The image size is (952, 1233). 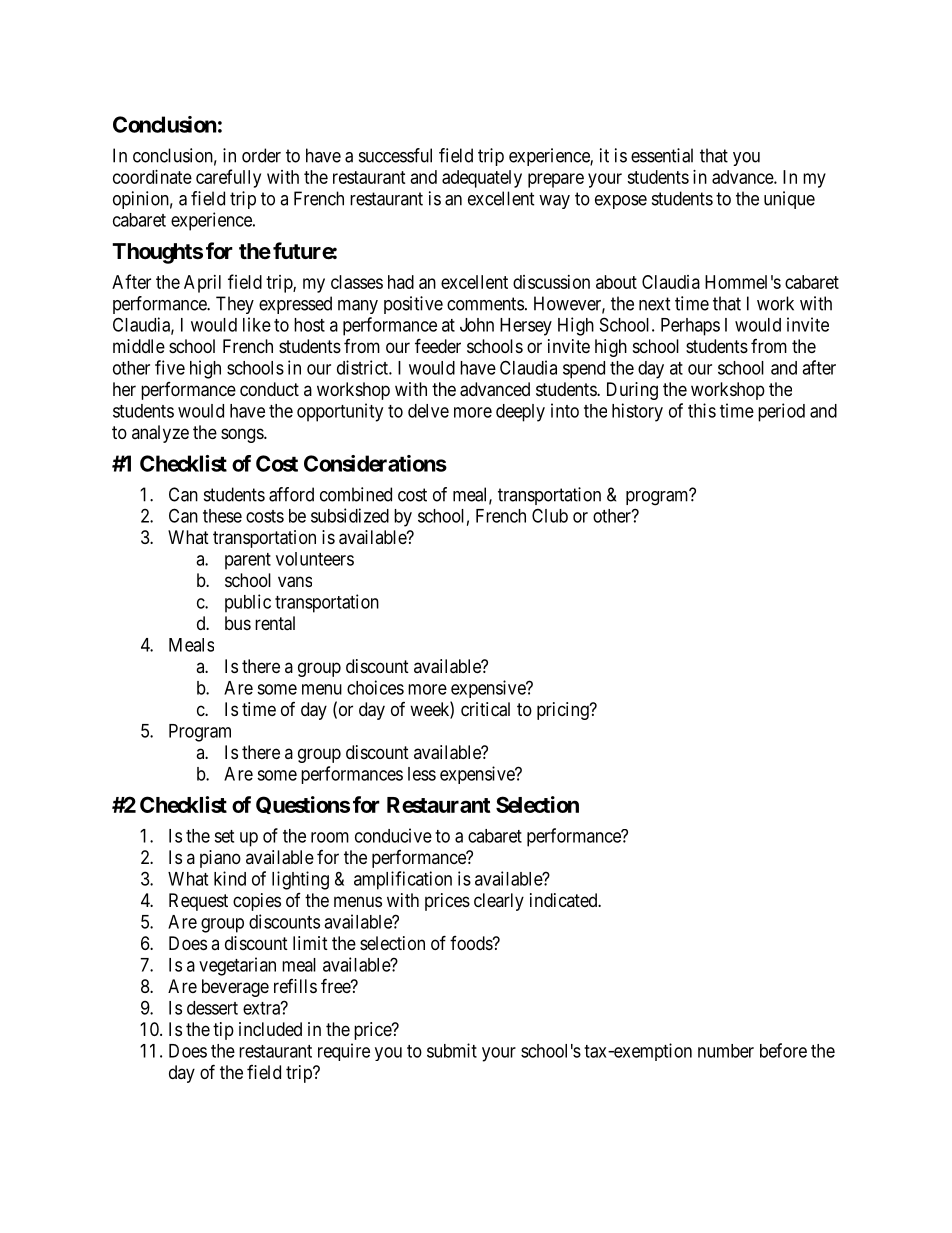 What do you see at coordinates (550, 515) in the screenshot?
I see `Club` at bounding box center [550, 515].
